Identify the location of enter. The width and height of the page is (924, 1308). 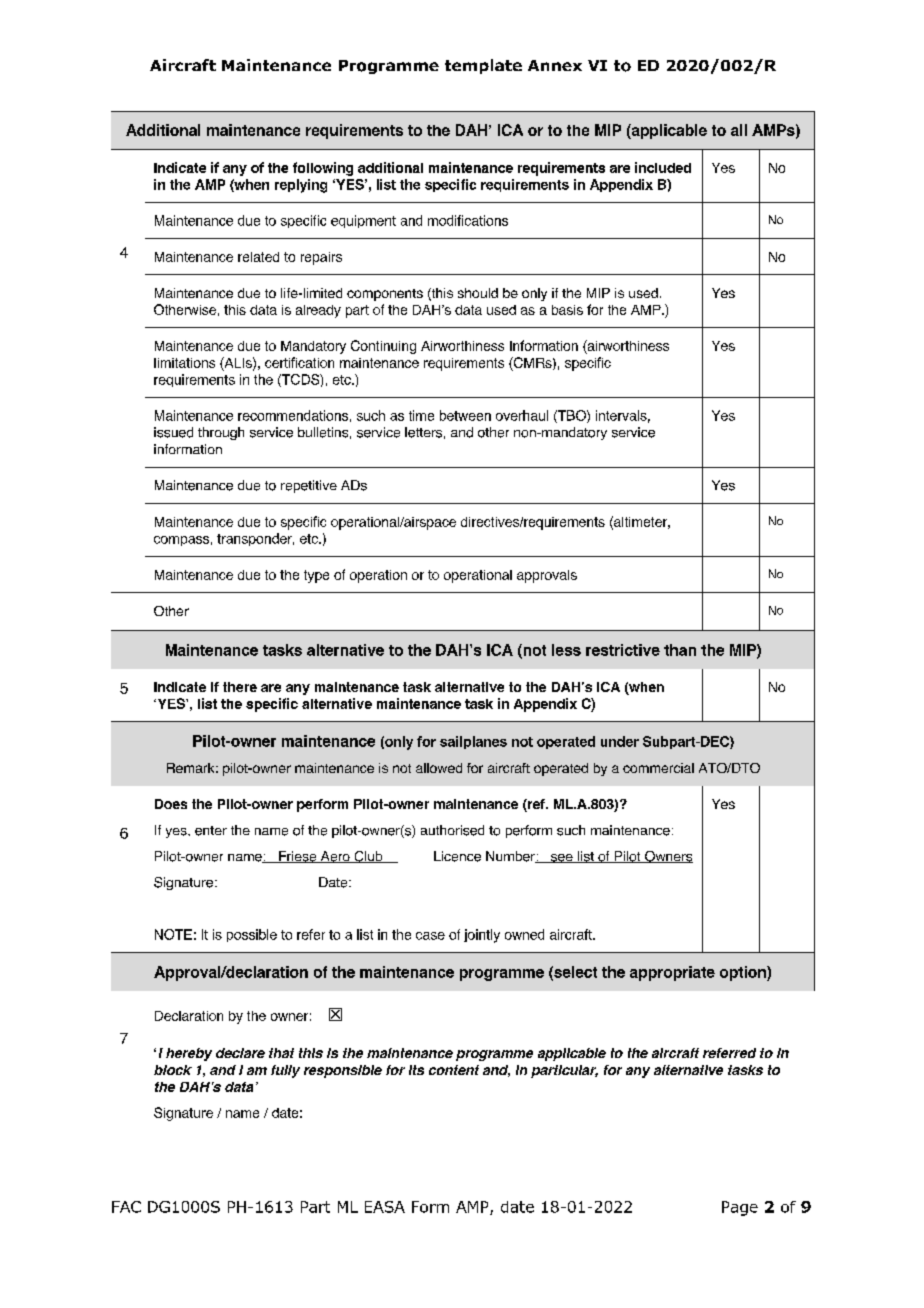
(211, 831).
